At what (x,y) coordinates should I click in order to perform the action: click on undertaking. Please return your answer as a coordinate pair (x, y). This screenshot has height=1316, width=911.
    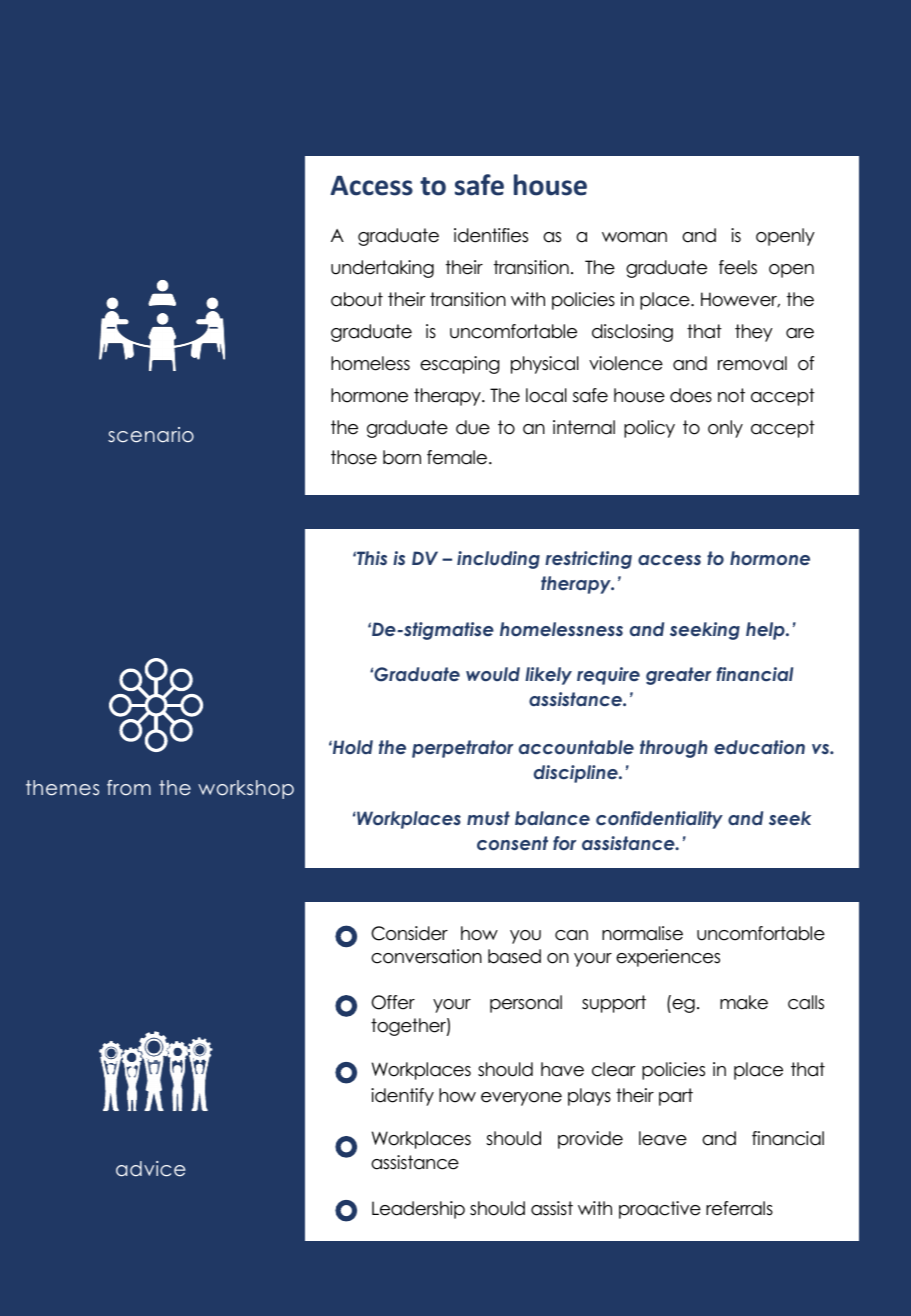
    Looking at the image, I should click on (382, 269).
